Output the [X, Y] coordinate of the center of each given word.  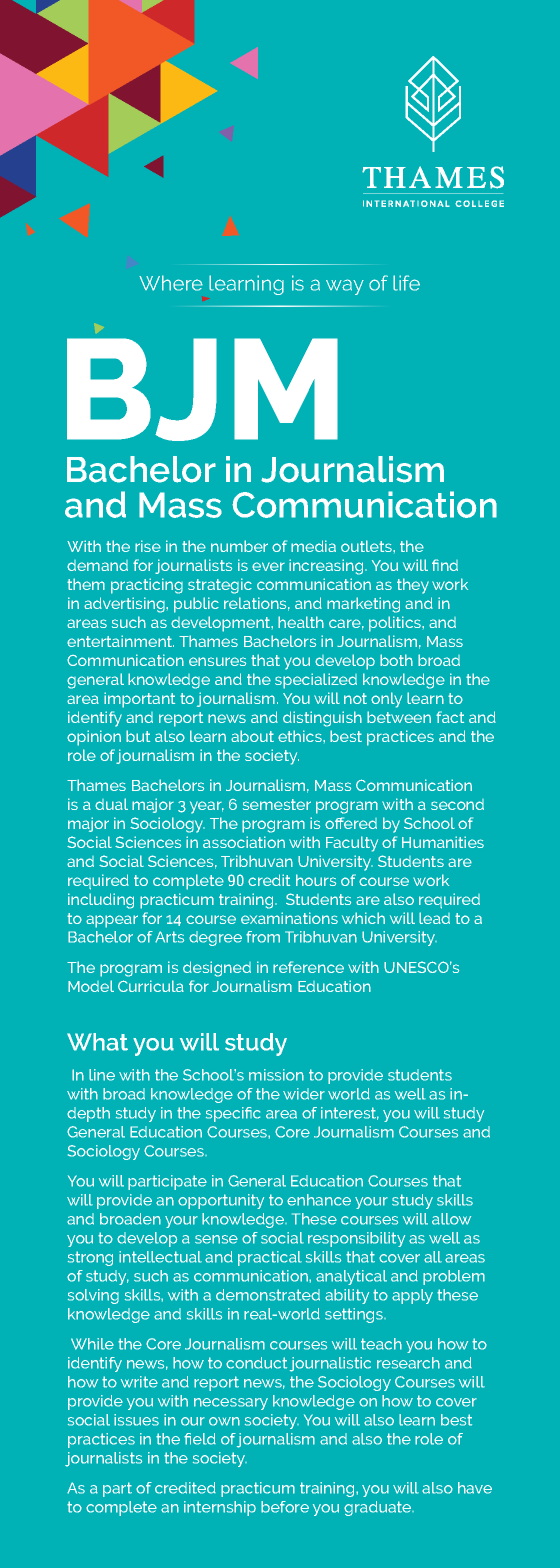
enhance [319, 1200]
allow [451, 1219]
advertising [125, 605]
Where [171, 283]
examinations [289, 918]
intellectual [160, 1257]
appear [112, 921]
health [301, 622]
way [345, 287]
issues [136, 1420]
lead [434, 918]
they [413, 586]
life [406, 283]
